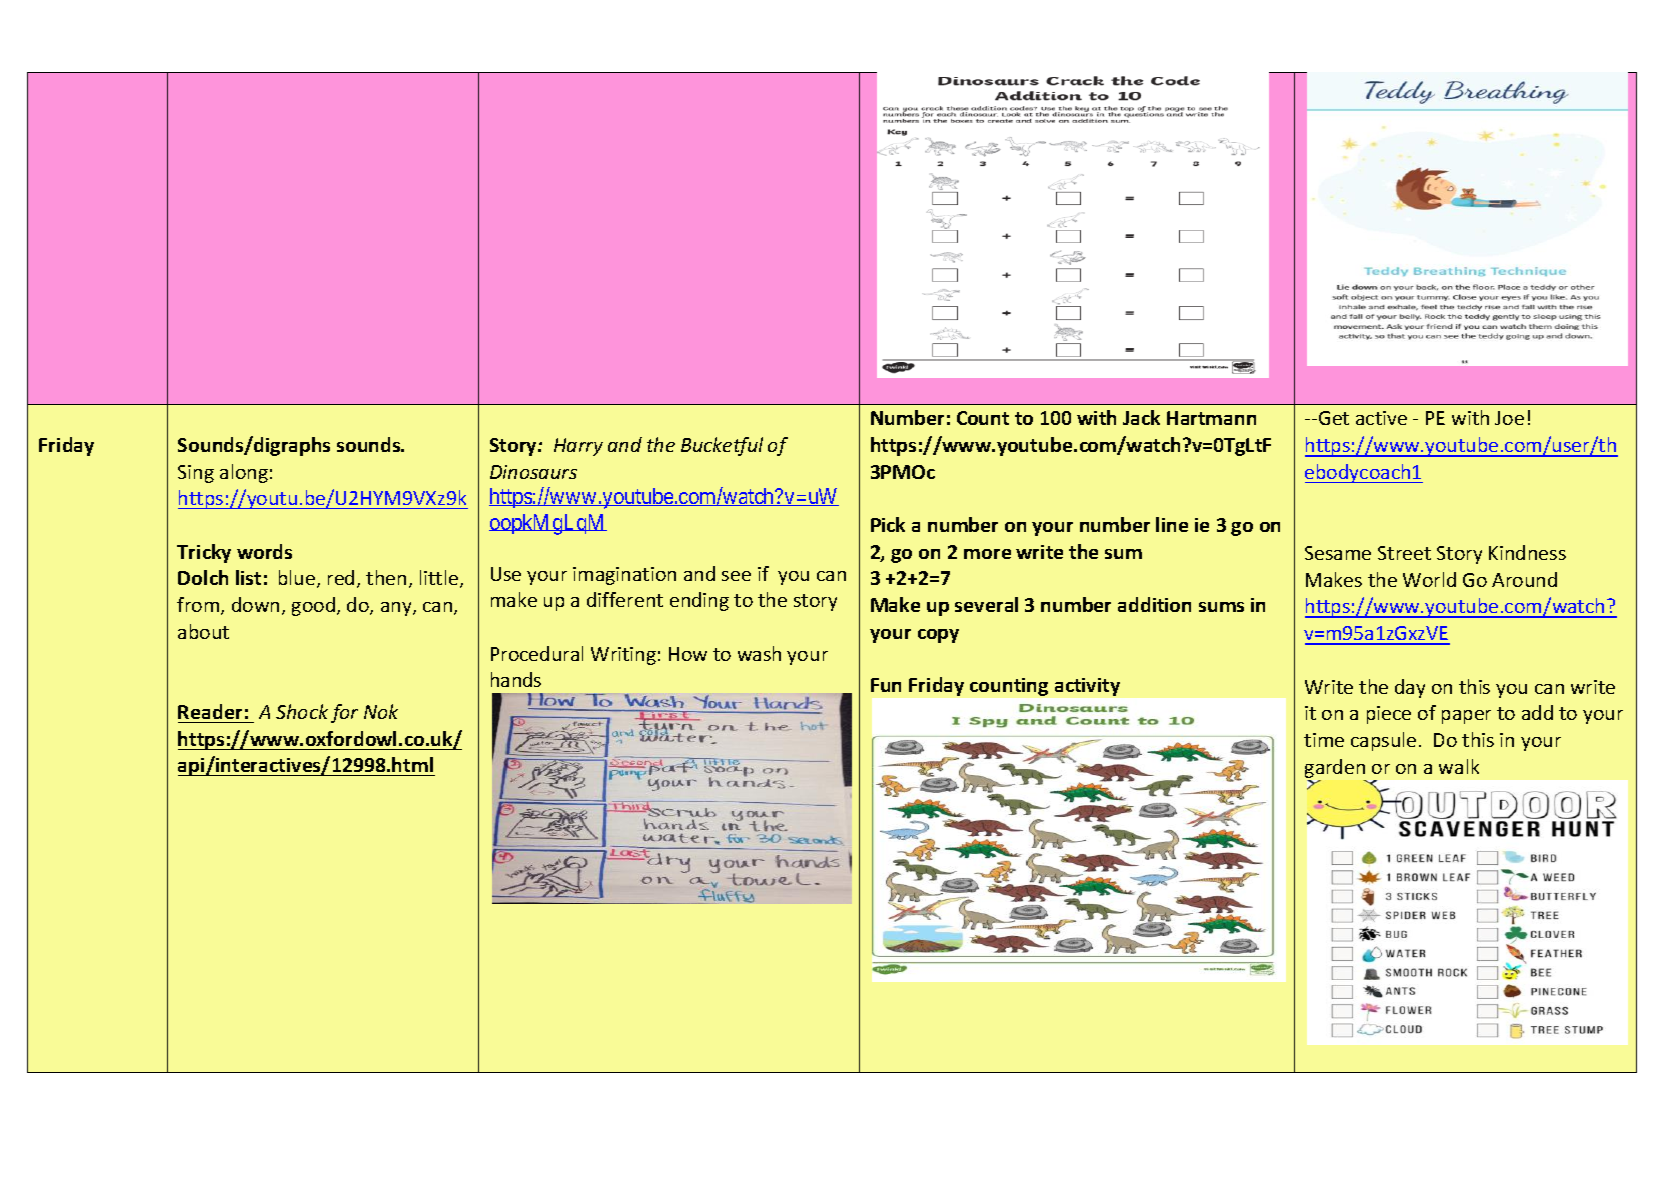 The image size is (1674, 1183). What do you see at coordinates (381, 711) in the screenshot?
I see `Nok` at bounding box center [381, 711].
